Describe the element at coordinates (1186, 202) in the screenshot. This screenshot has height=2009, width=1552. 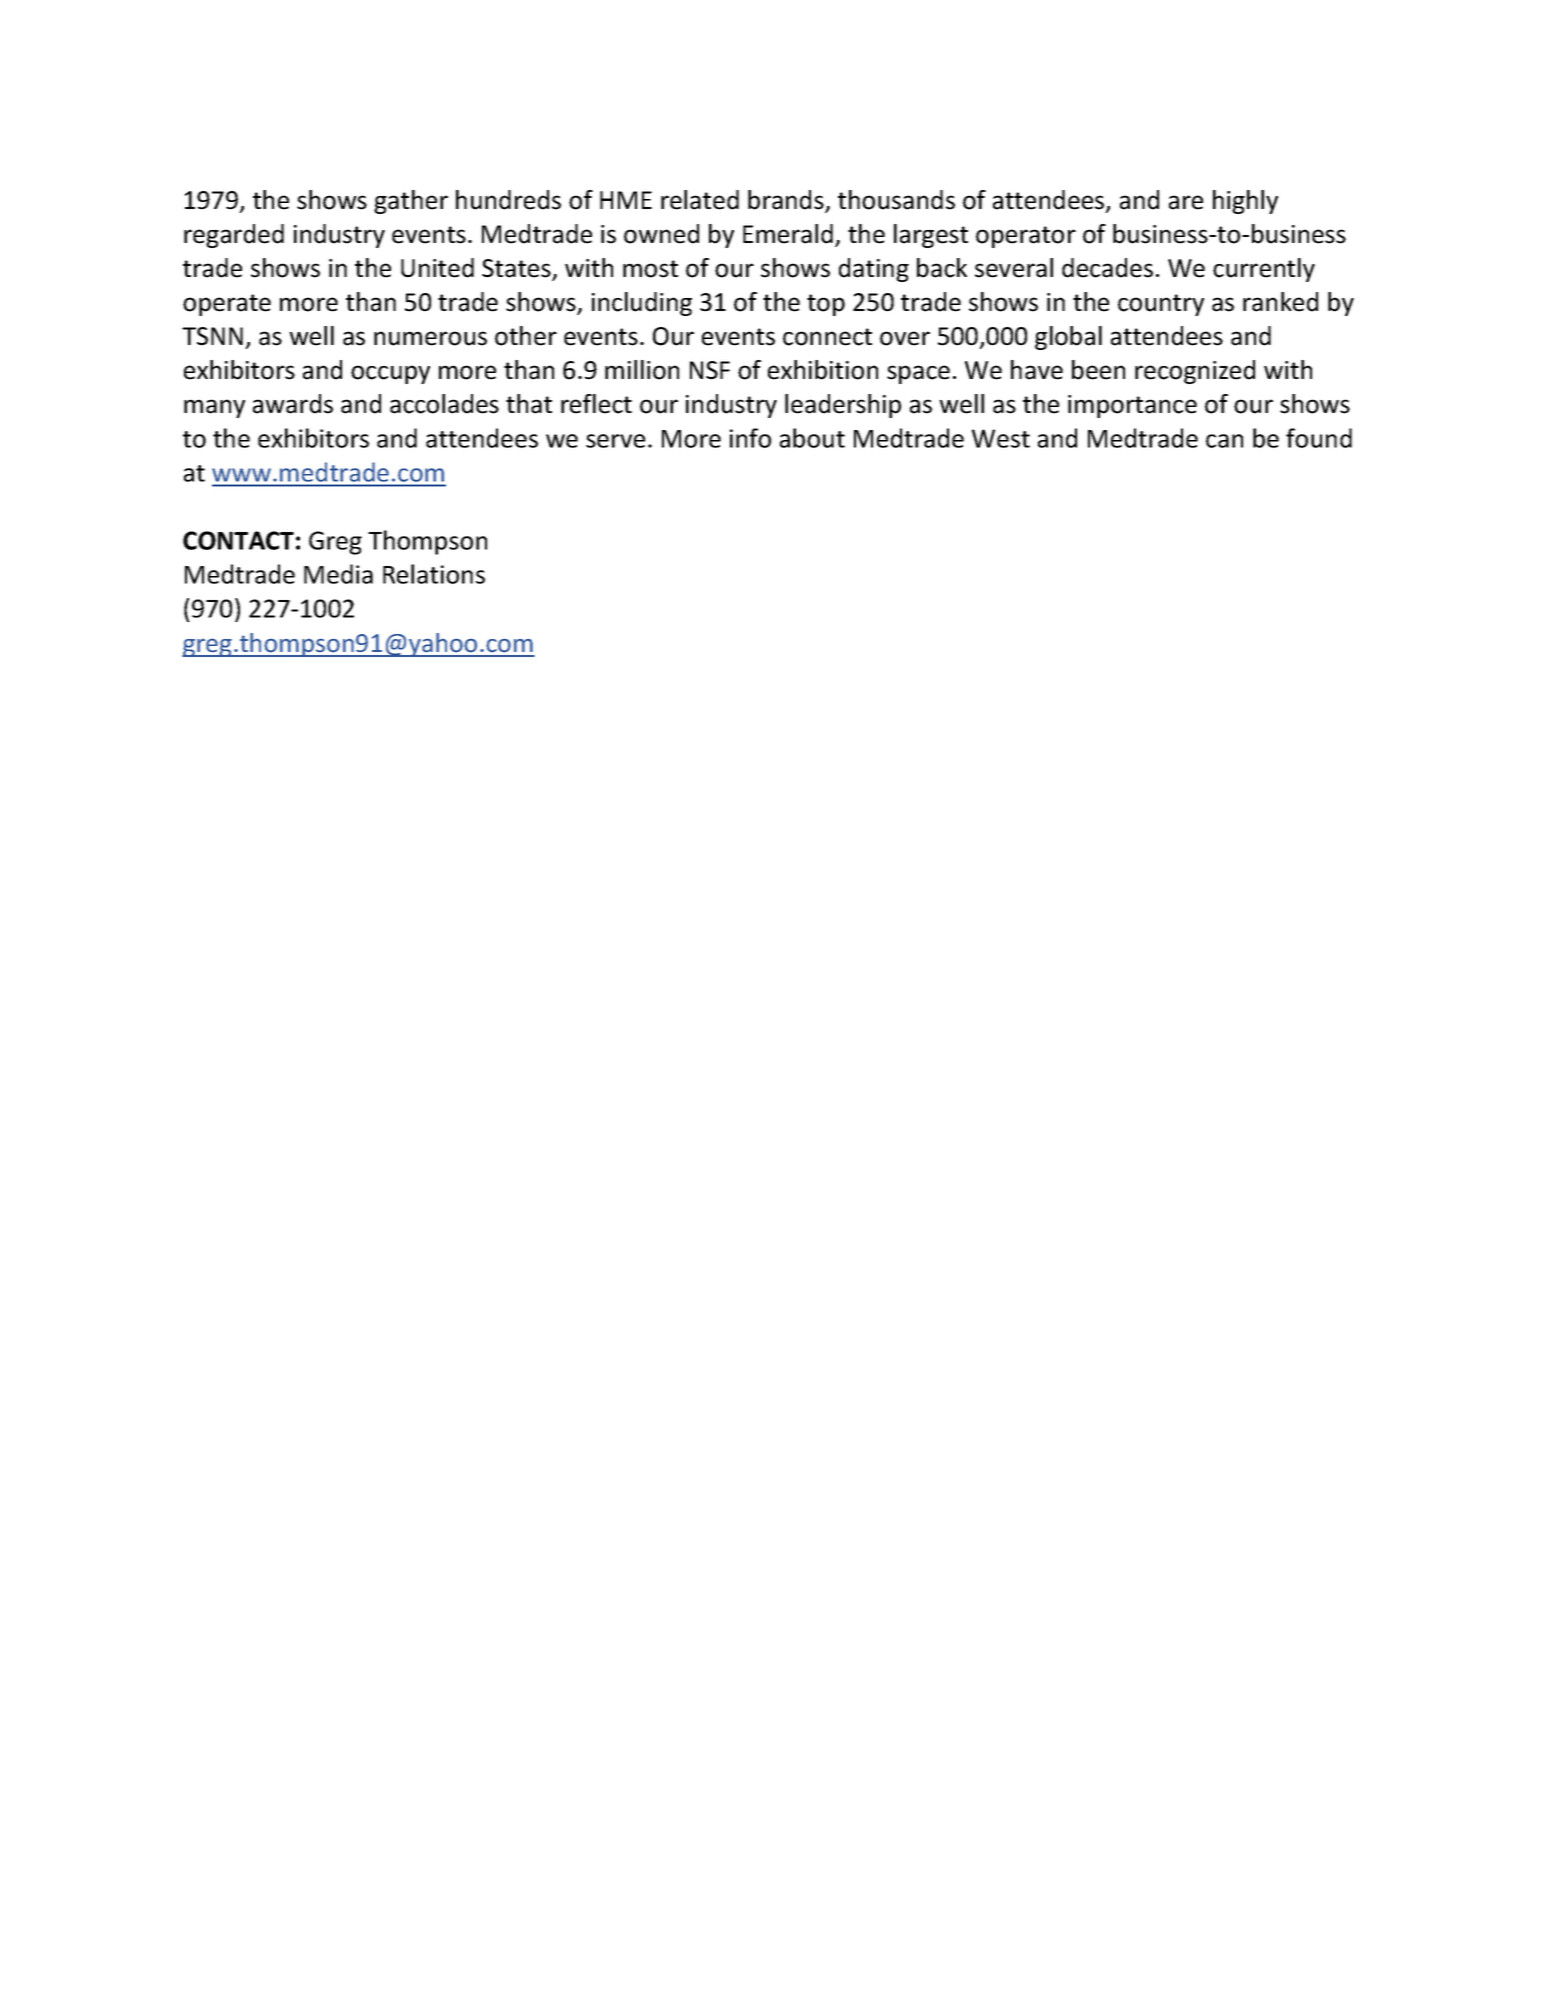
I see `are` at that location.
